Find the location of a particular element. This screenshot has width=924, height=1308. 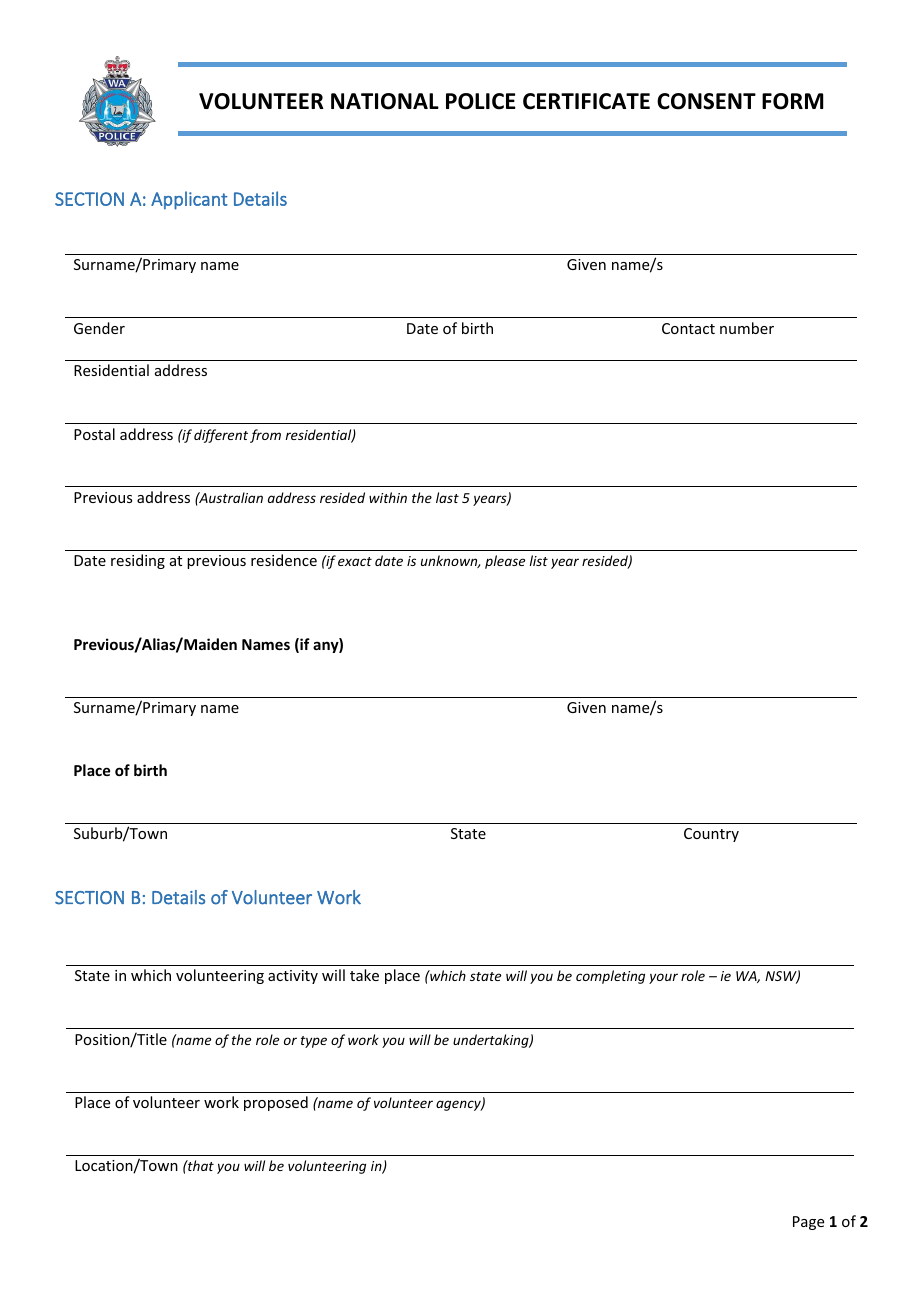

CONSENT is located at coordinates (706, 101).
